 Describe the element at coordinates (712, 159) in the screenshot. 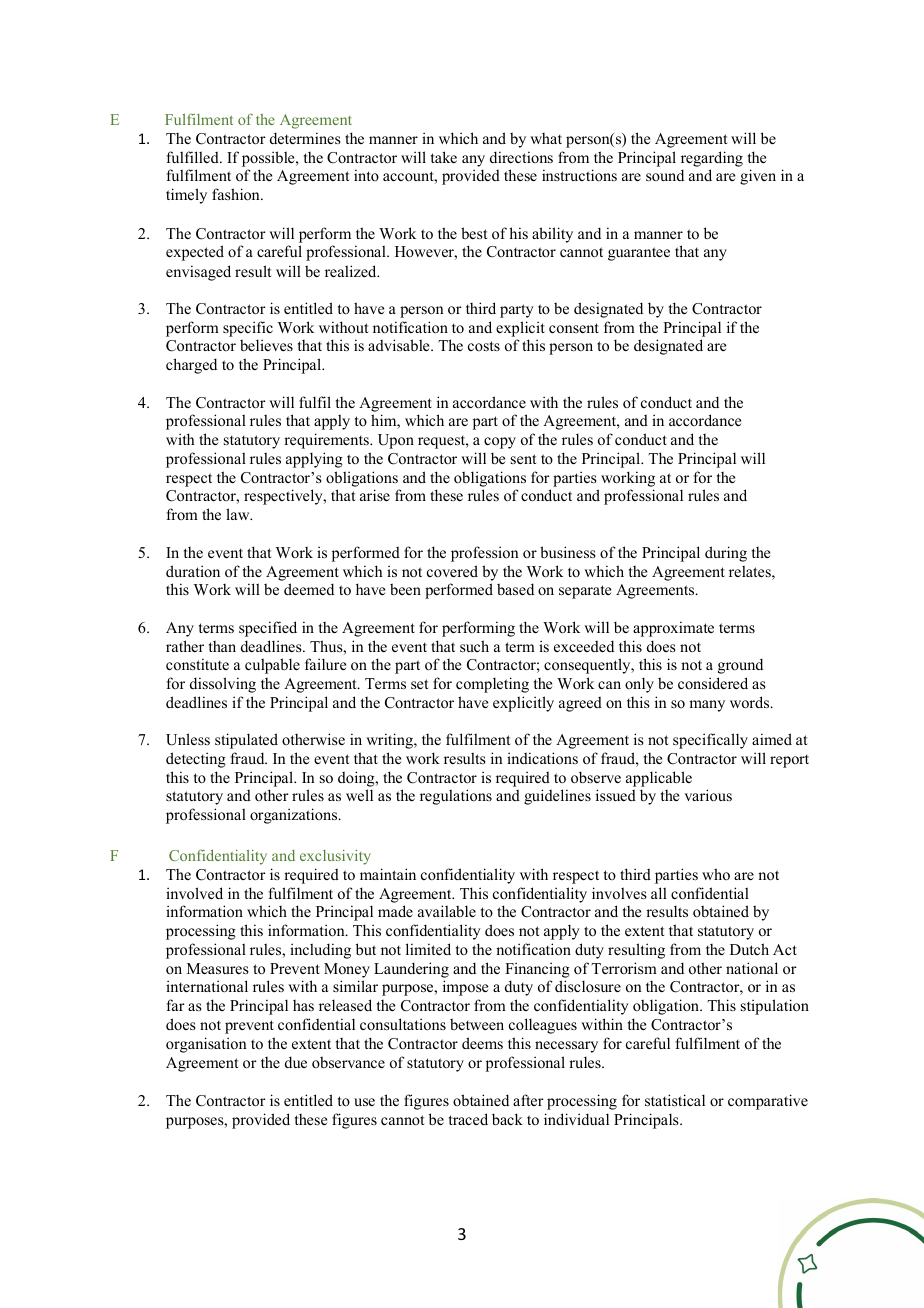

I see `regarding` at that location.
